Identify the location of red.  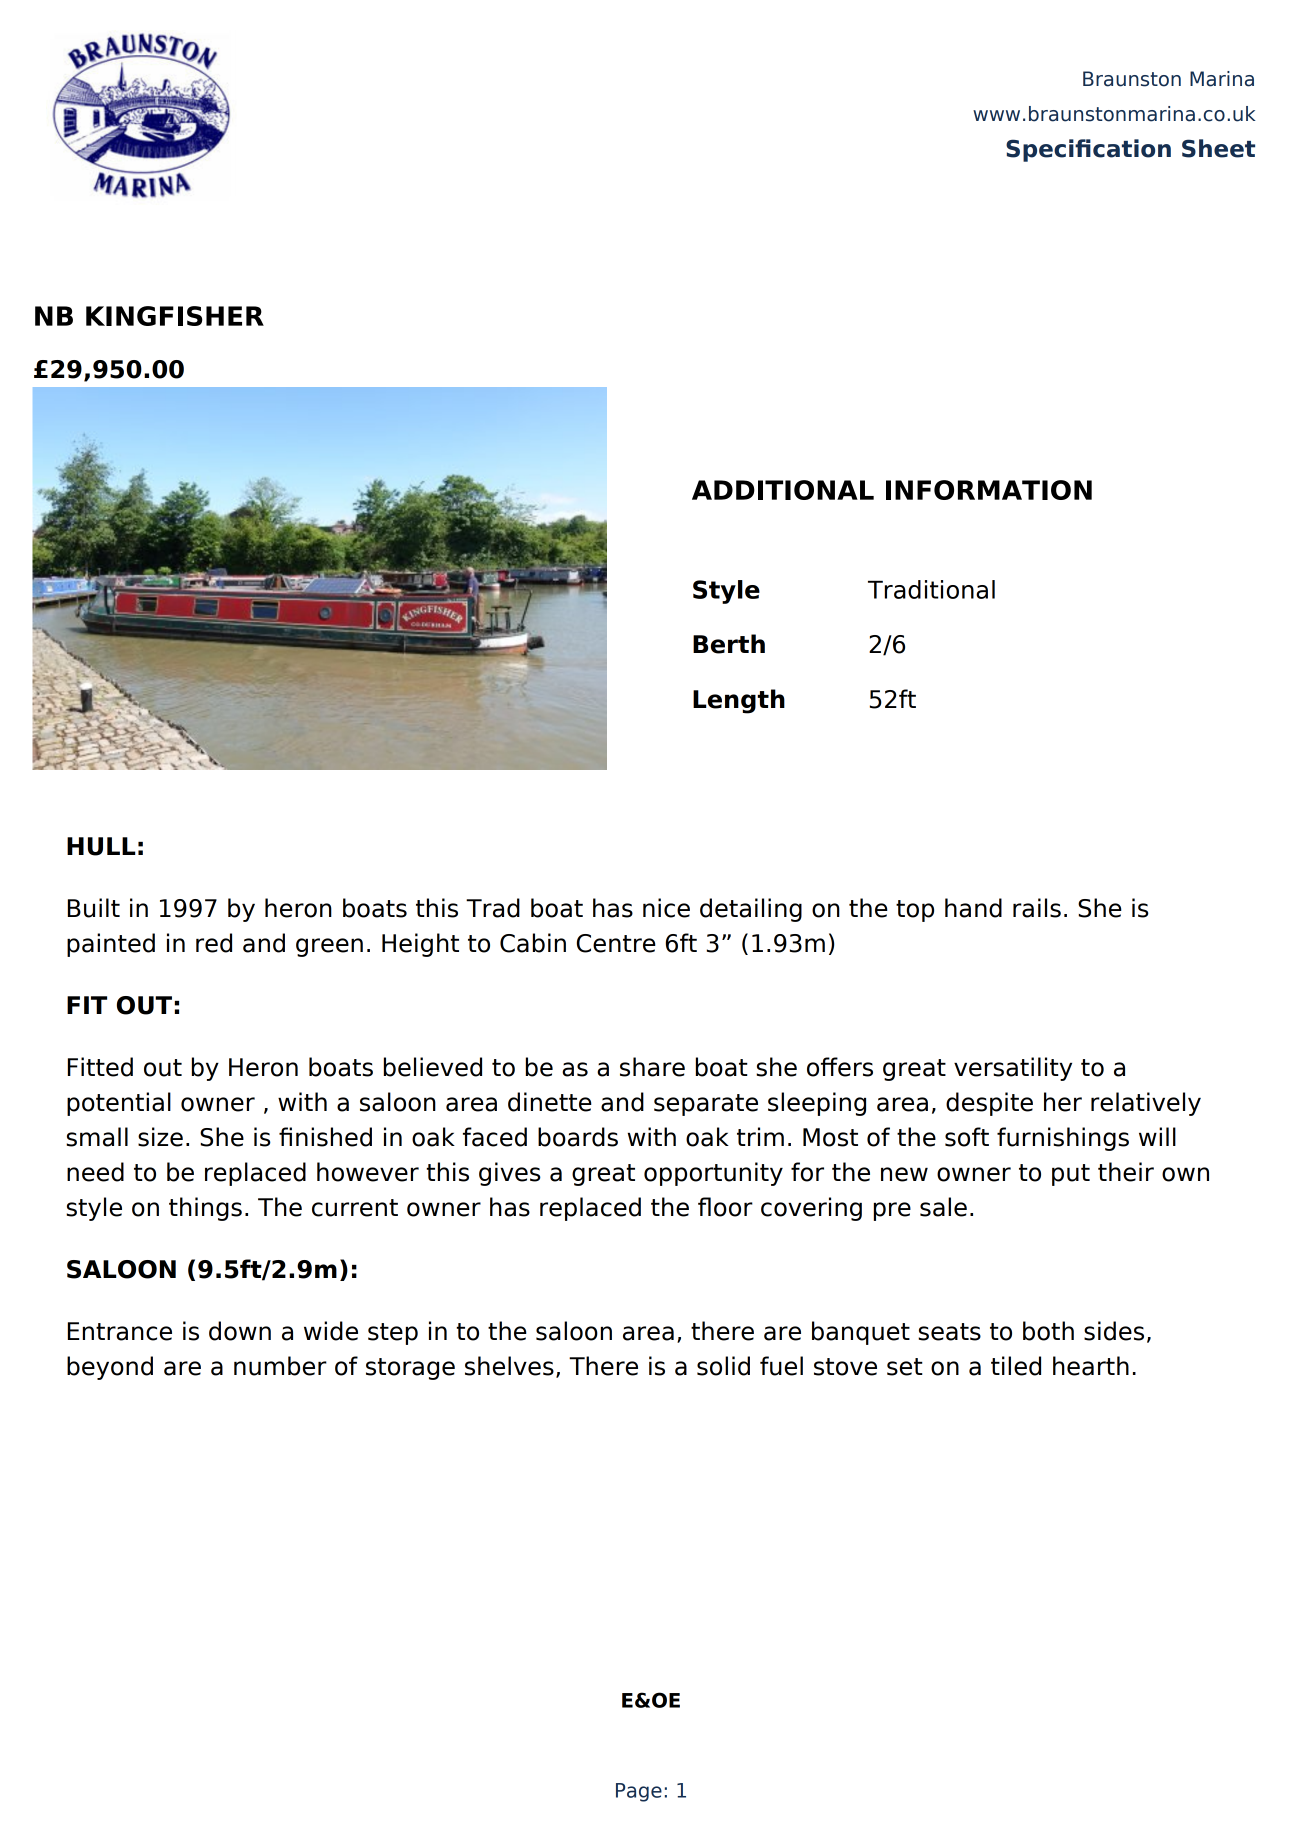
(214, 943).
